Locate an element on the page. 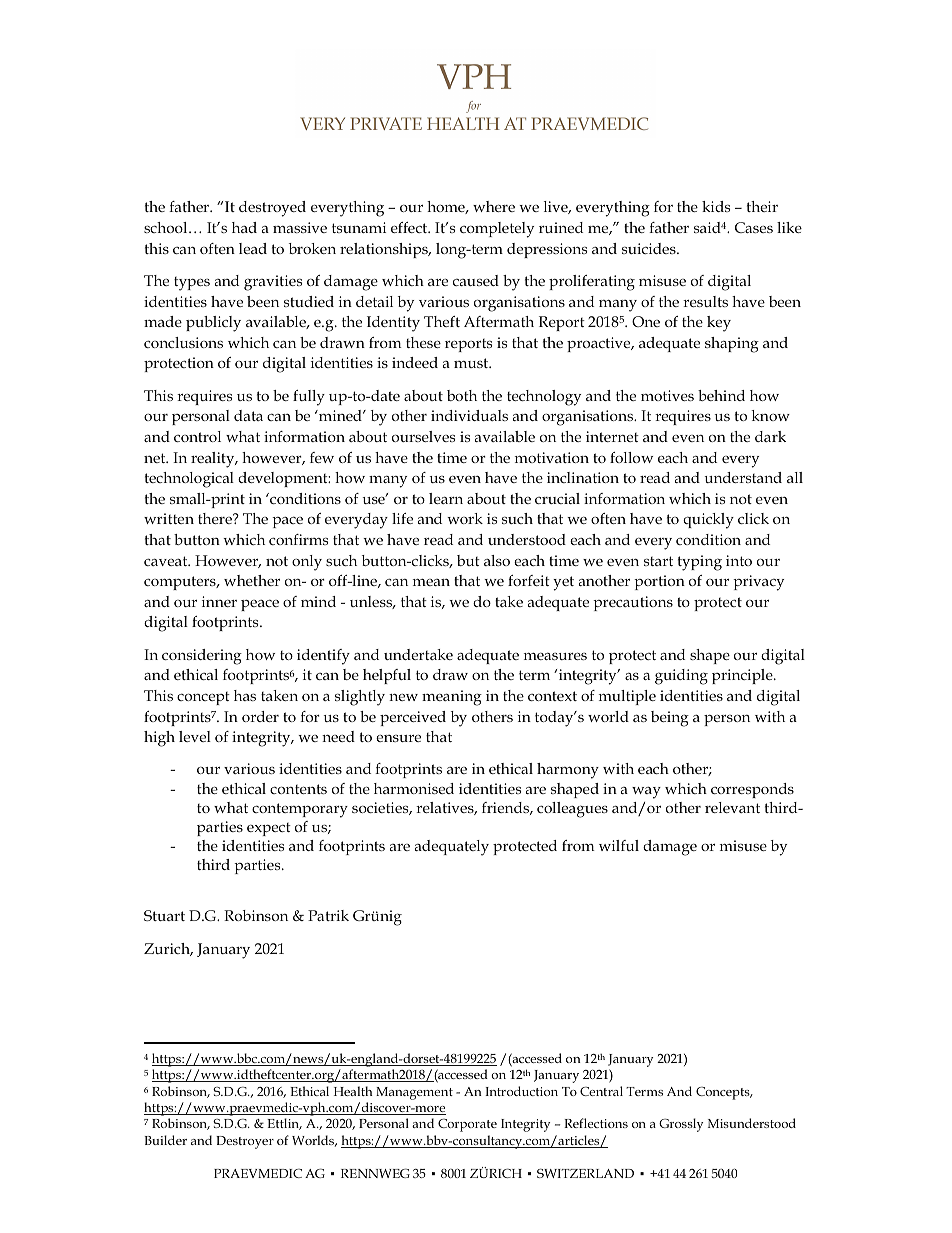 The height and width of the image is (1233, 952). quickly is located at coordinates (708, 521).
